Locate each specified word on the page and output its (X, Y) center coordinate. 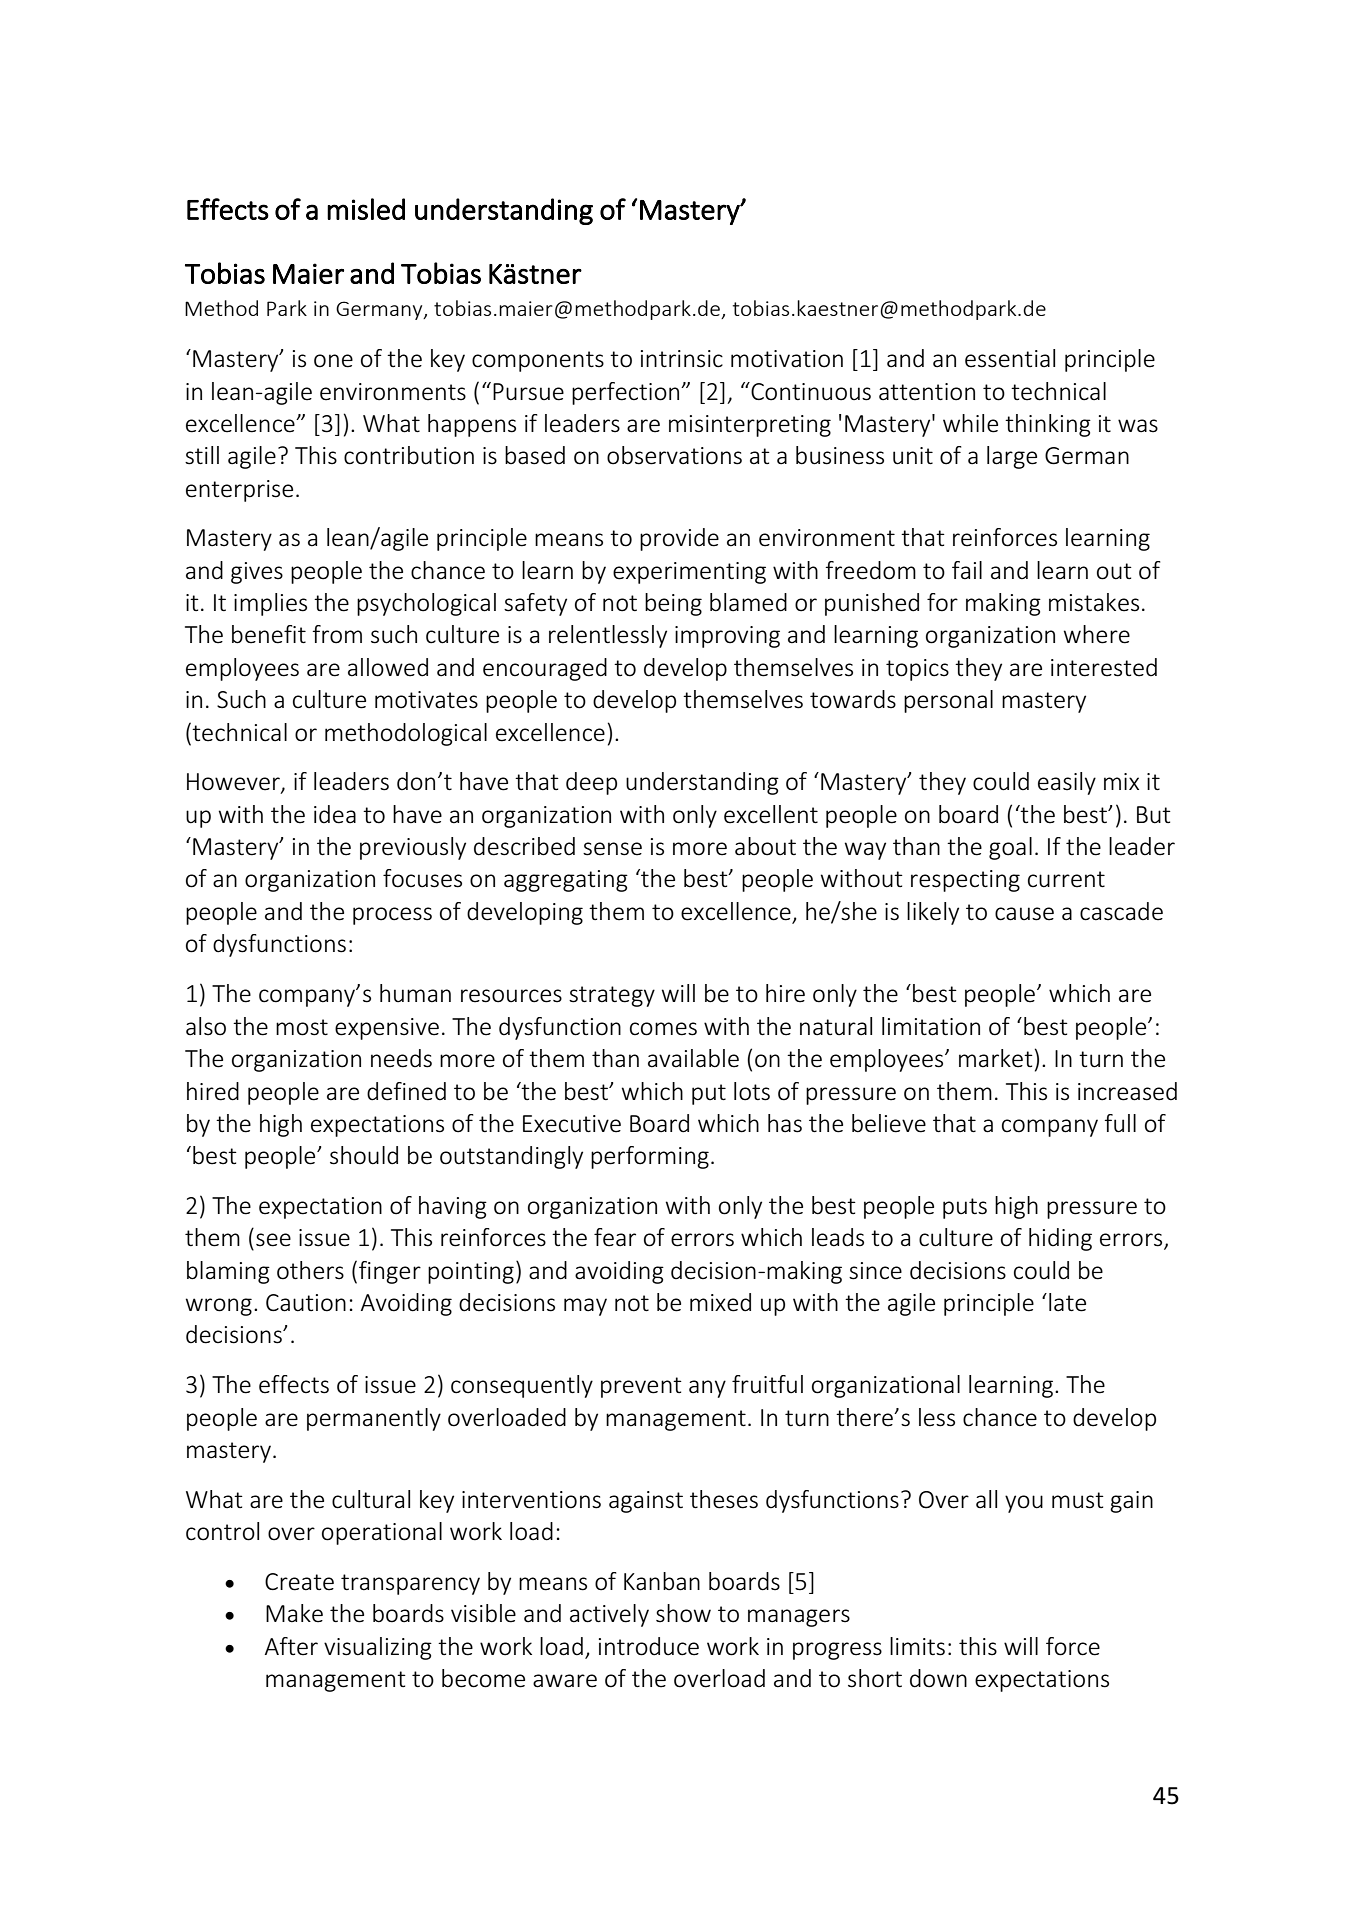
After (291, 1646)
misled (366, 209)
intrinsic (682, 359)
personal (948, 701)
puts (965, 1208)
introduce (649, 1646)
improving (727, 637)
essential (1010, 358)
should (364, 1155)
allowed (388, 667)
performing (650, 1157)
